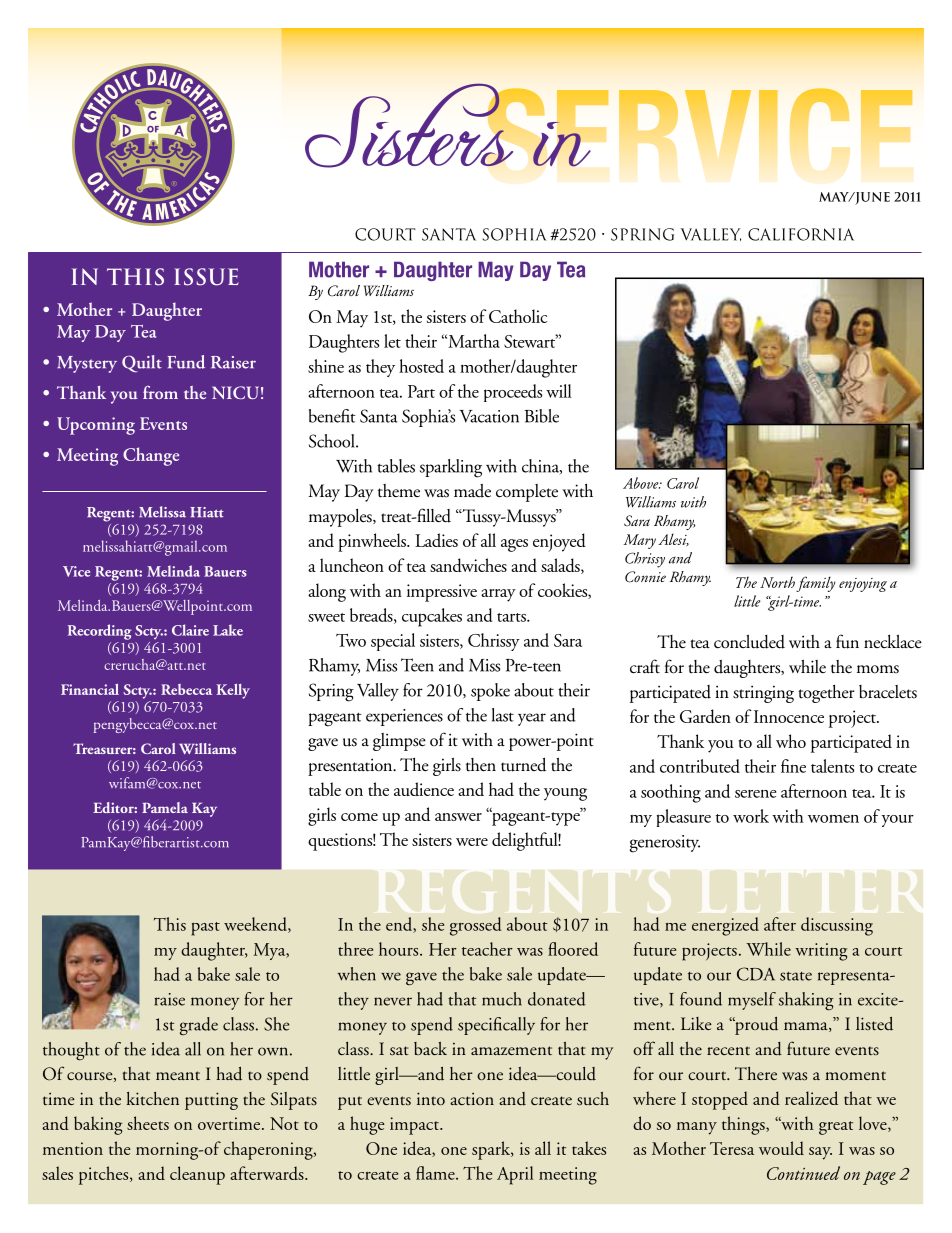  What do you see at coordinates (777, 582) in the page?
I see `North` at bounding box center [777, 582].
